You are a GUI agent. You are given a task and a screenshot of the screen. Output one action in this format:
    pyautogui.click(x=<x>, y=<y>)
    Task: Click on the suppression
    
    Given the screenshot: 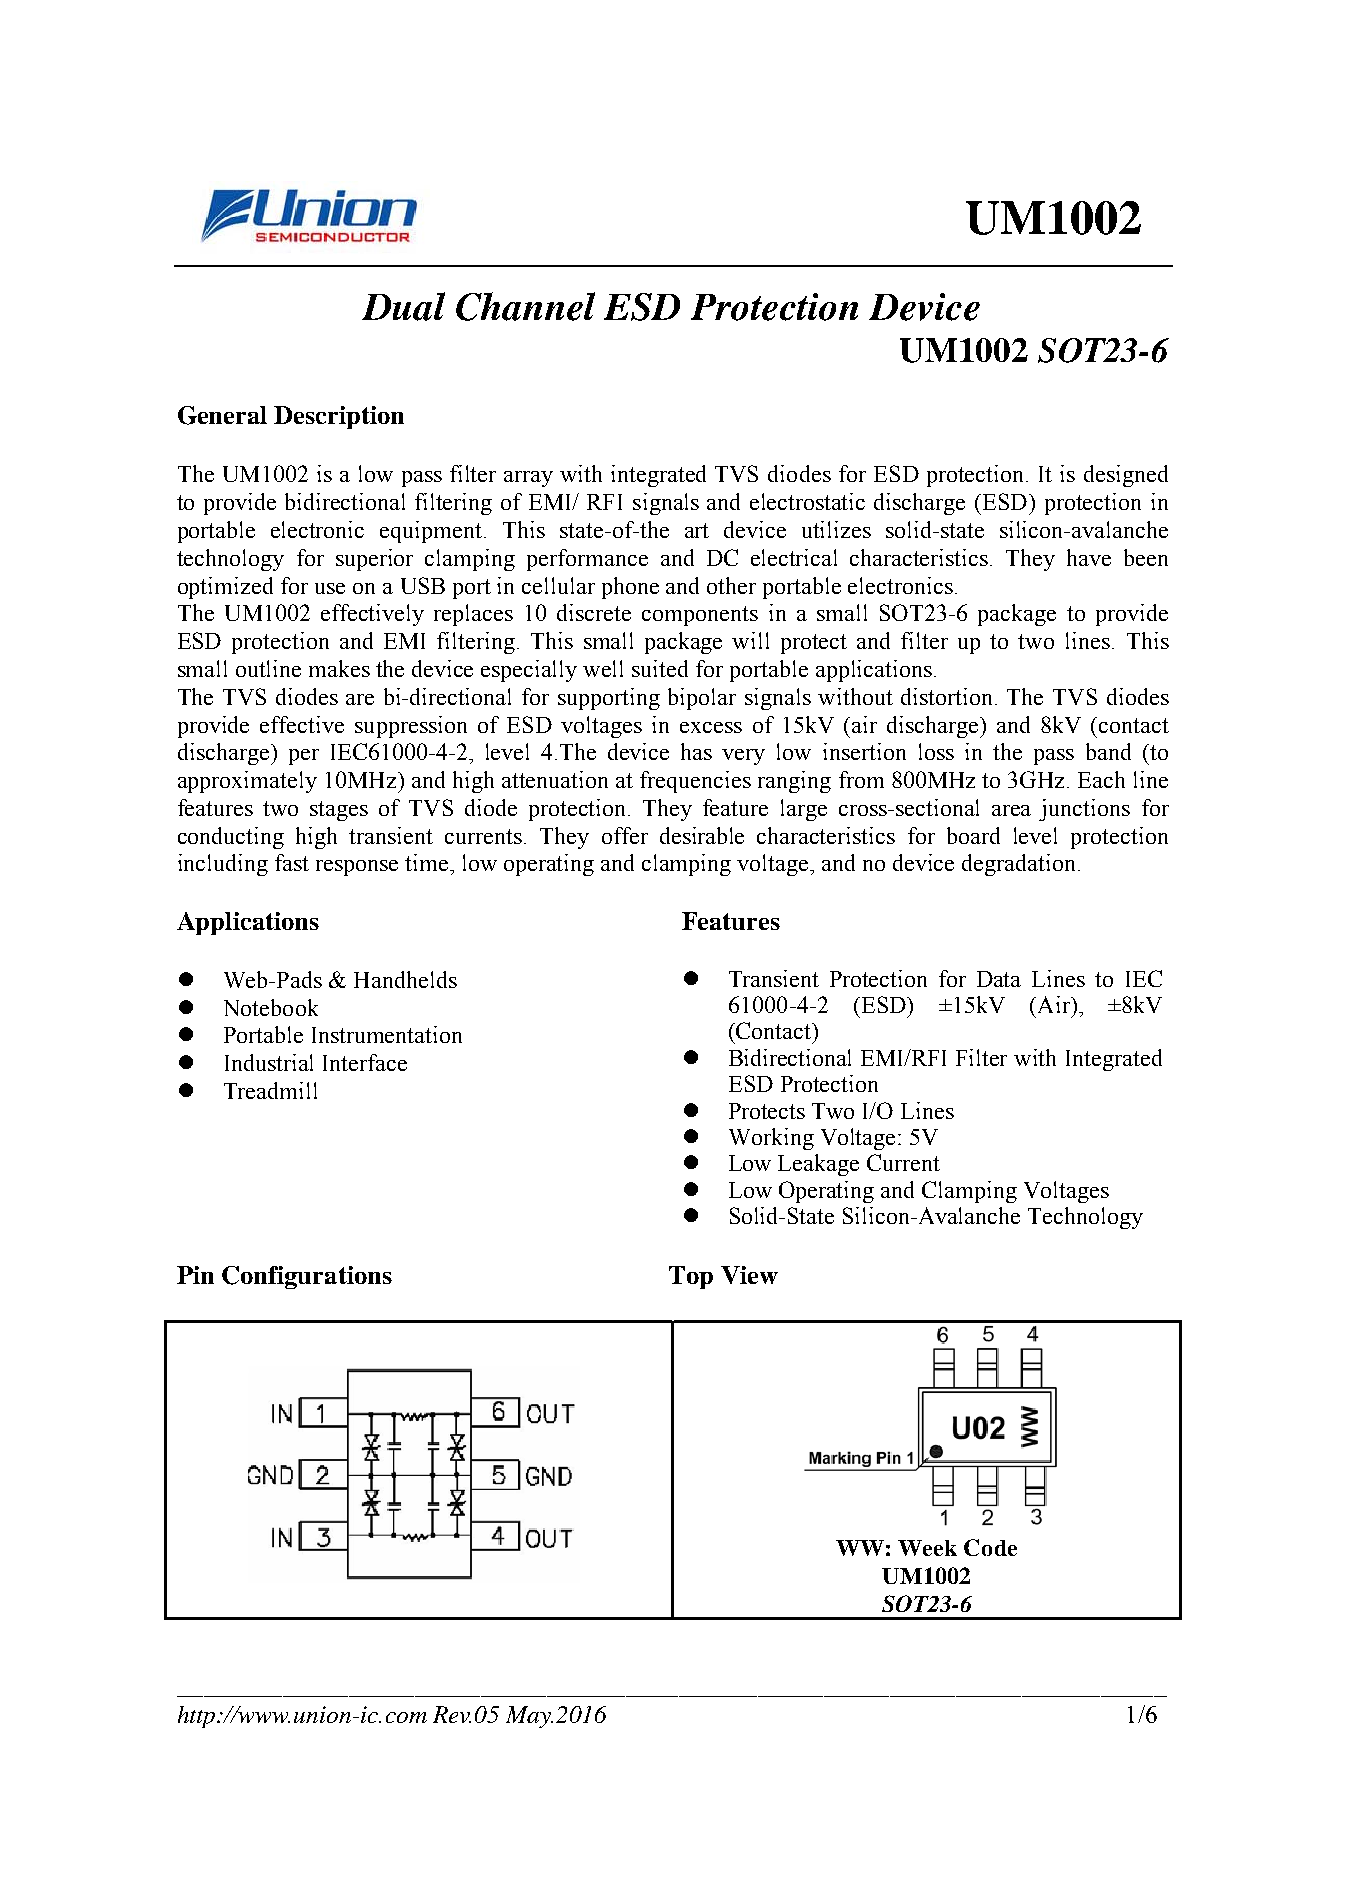 What is the action you would take?
    pyautogui.click(x=411, y=727)
